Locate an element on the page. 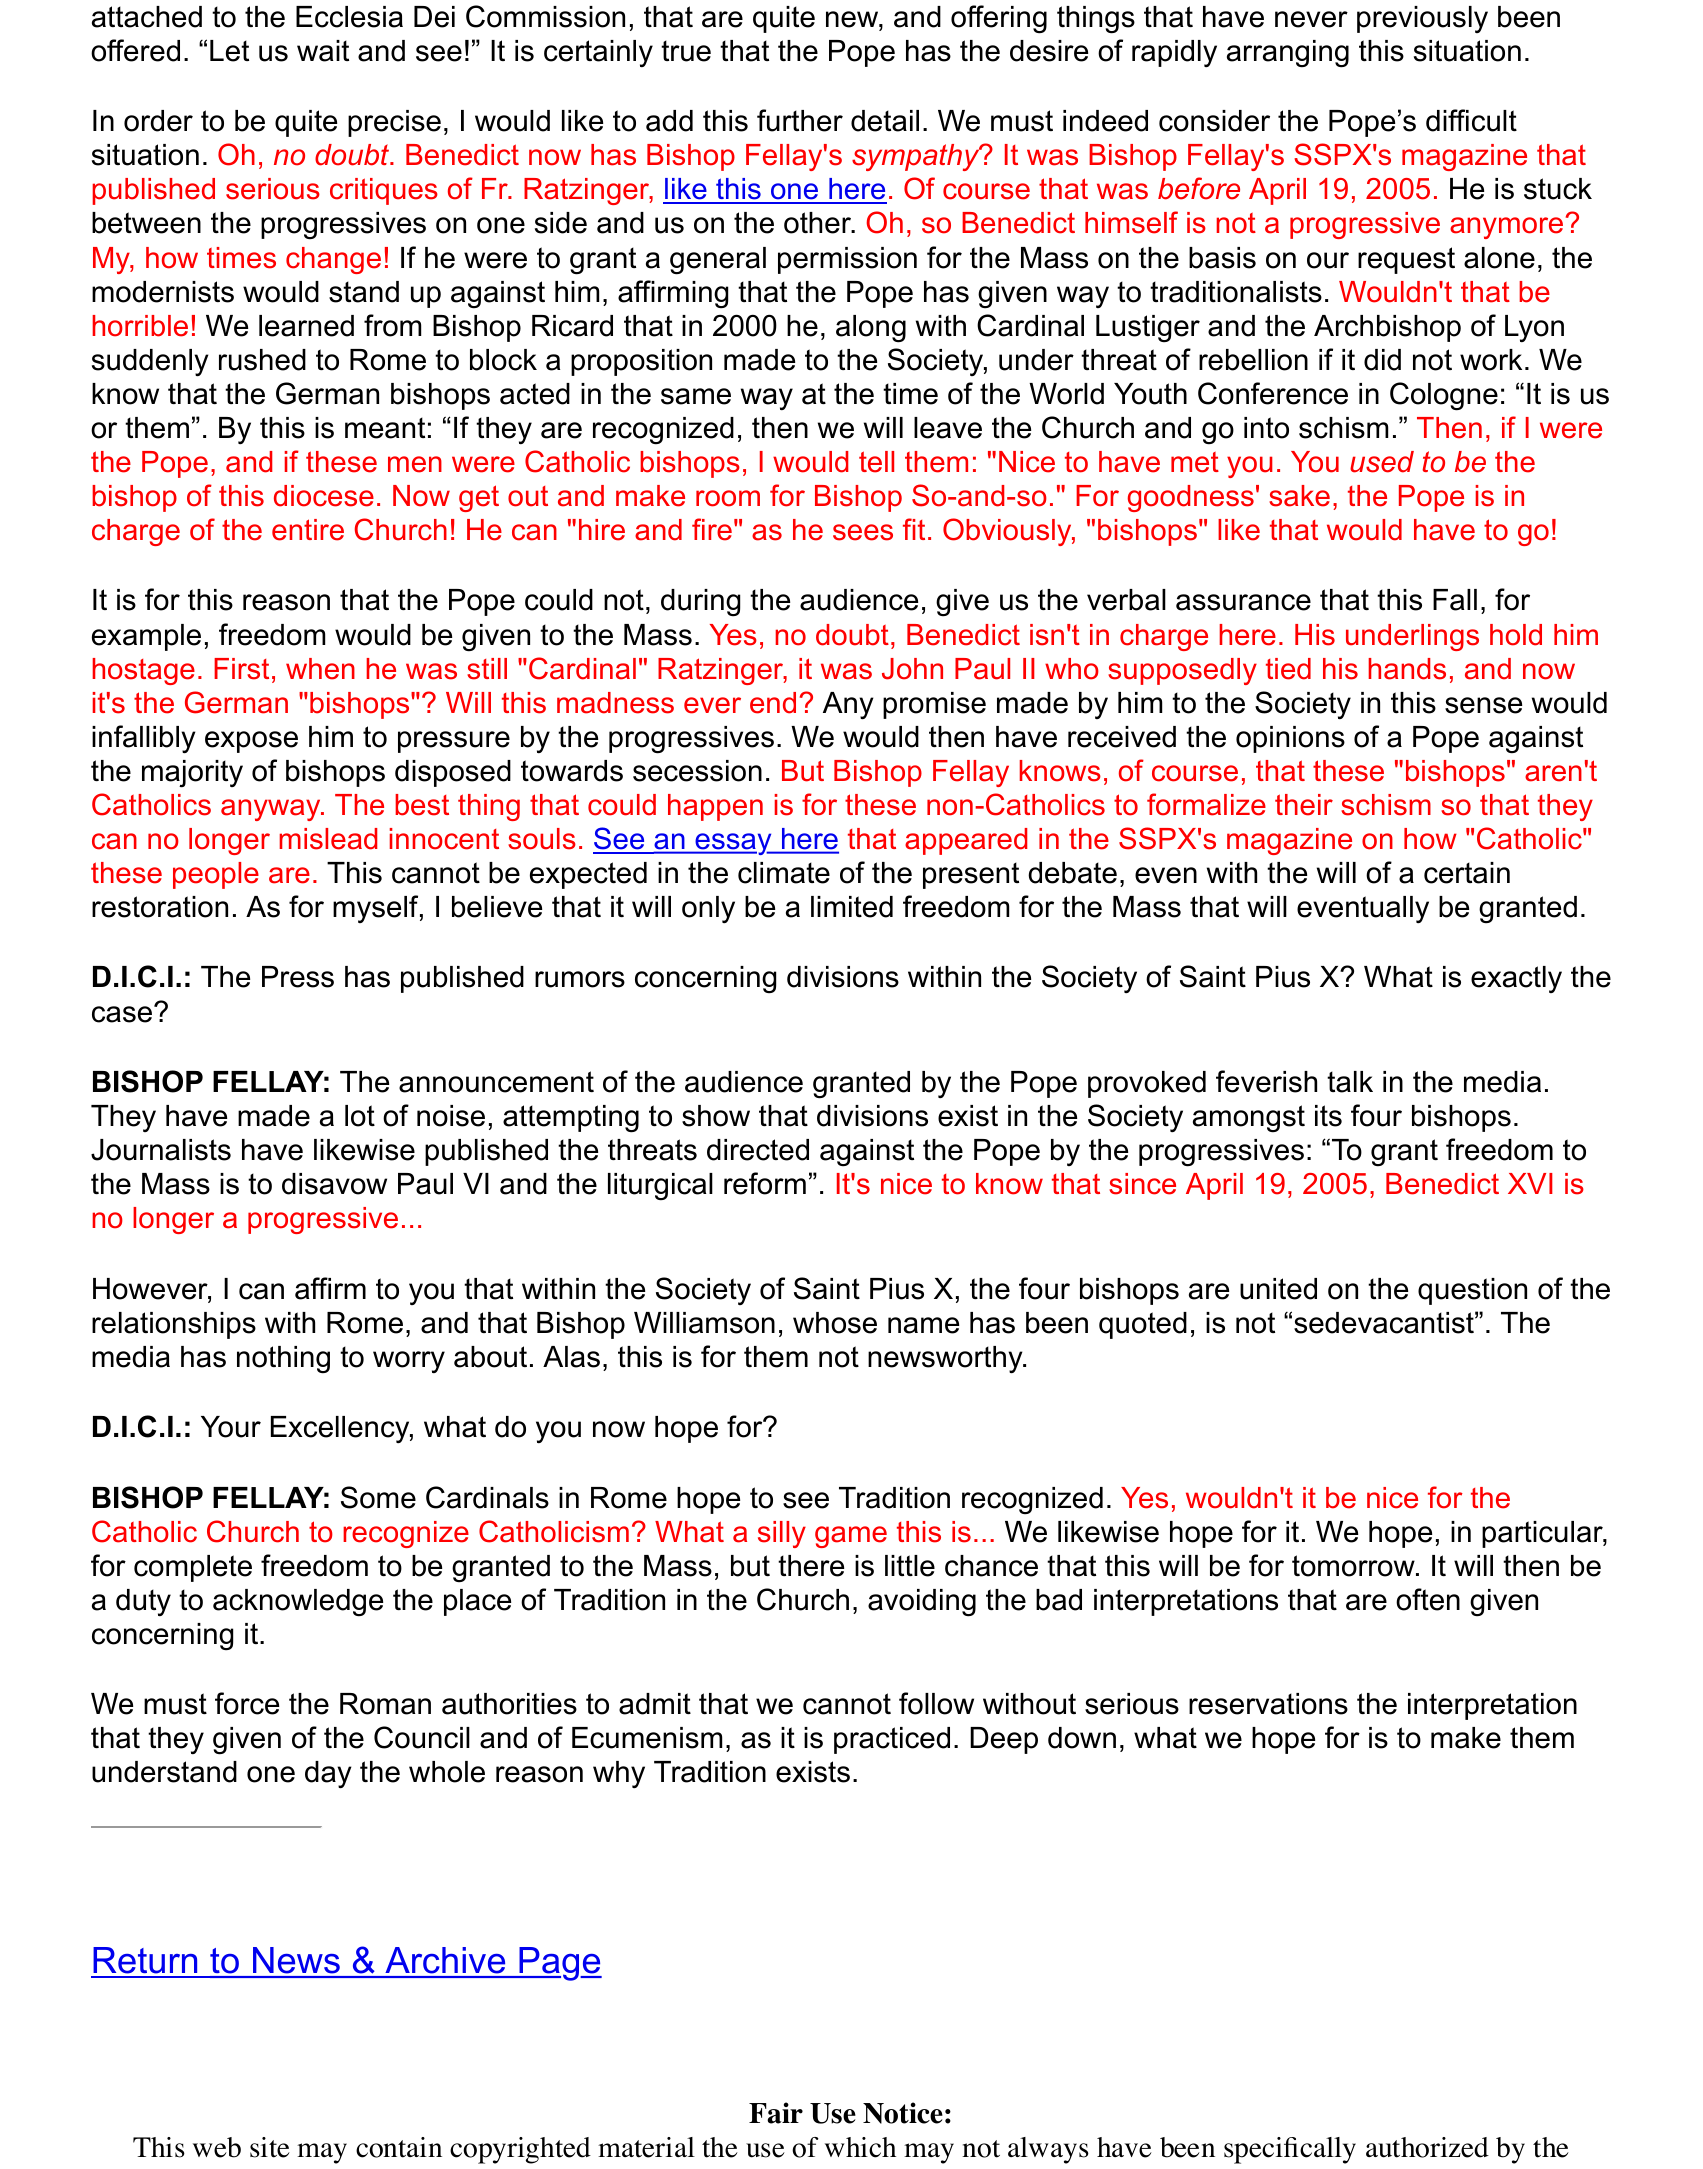  wait is located at coordinates (323, 51).
